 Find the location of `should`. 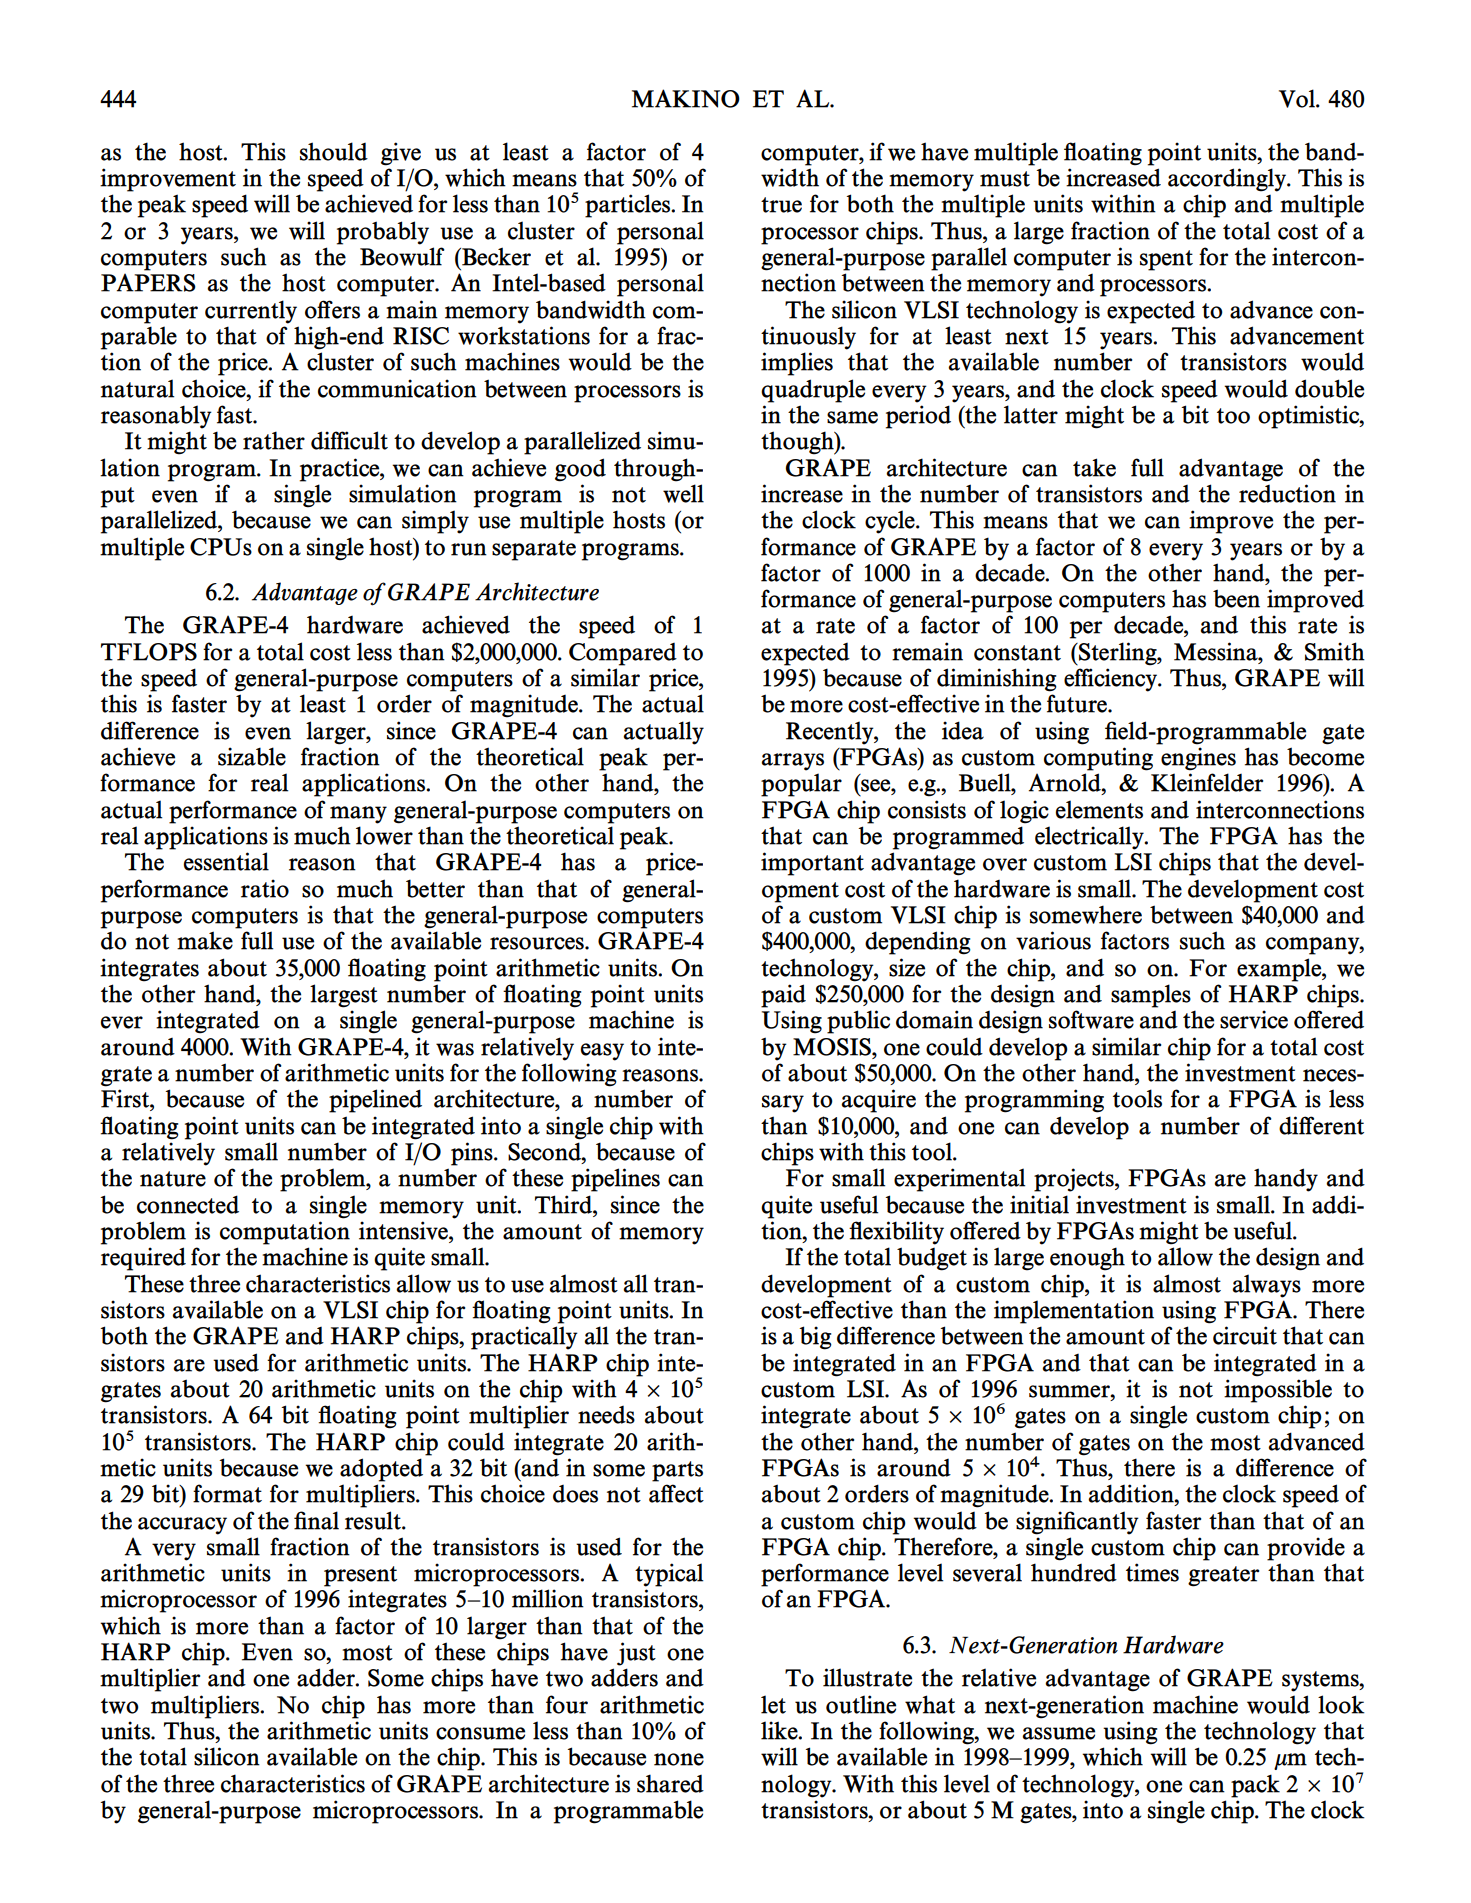

should is located at coordinates (334, 151).
